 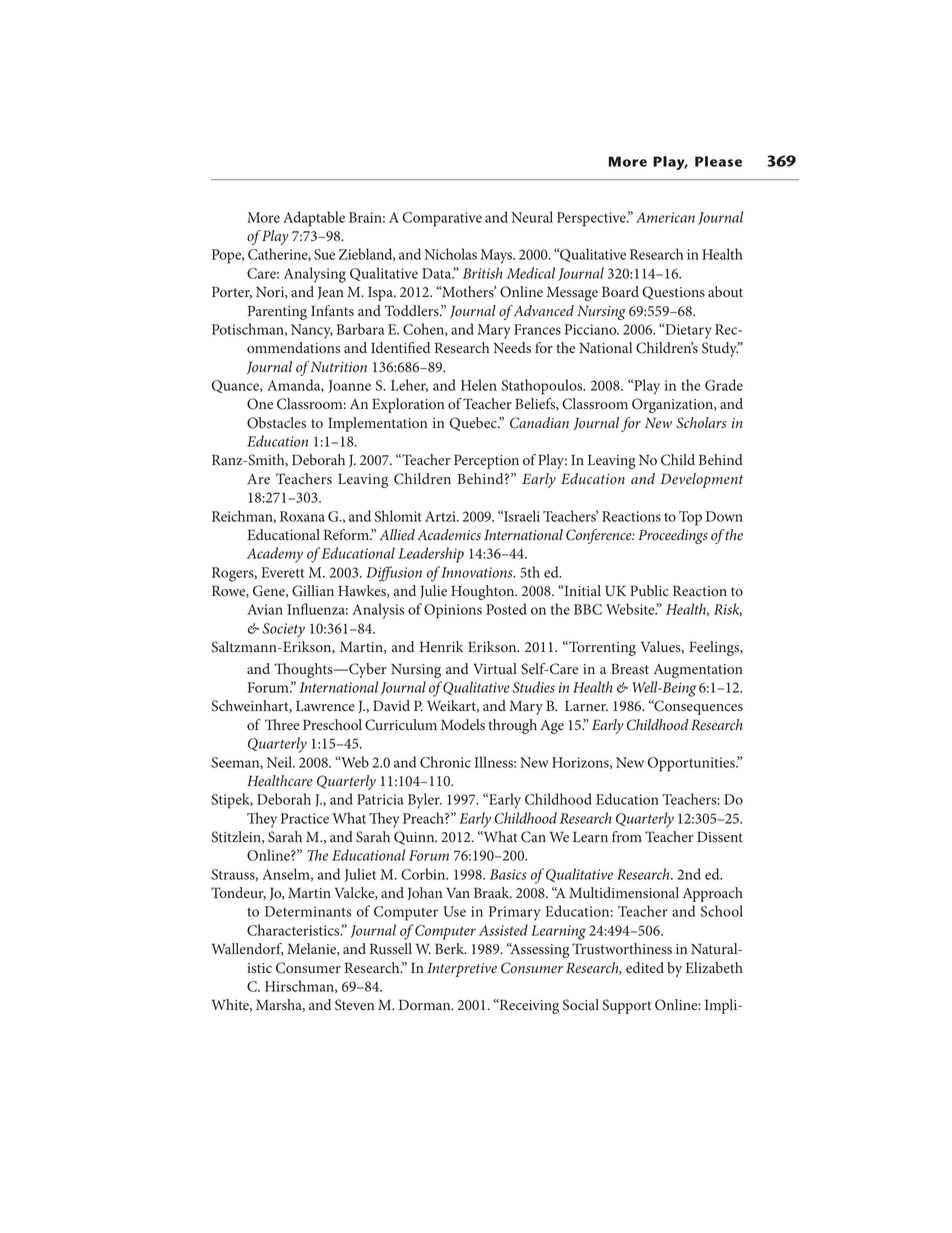 I want to click on American, so click(x=665, y=217).
